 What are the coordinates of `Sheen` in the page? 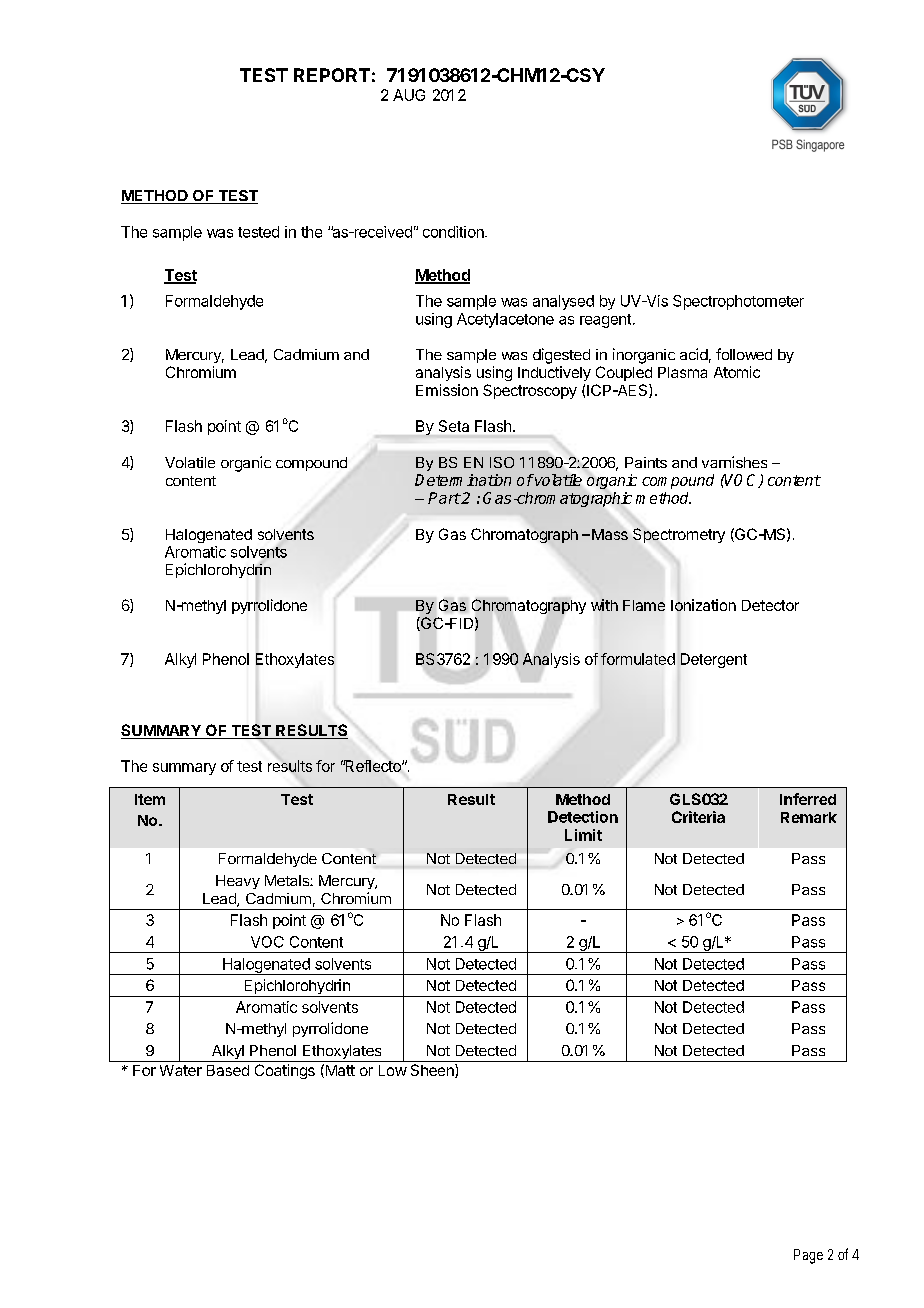 It's located at (433, 1071).
